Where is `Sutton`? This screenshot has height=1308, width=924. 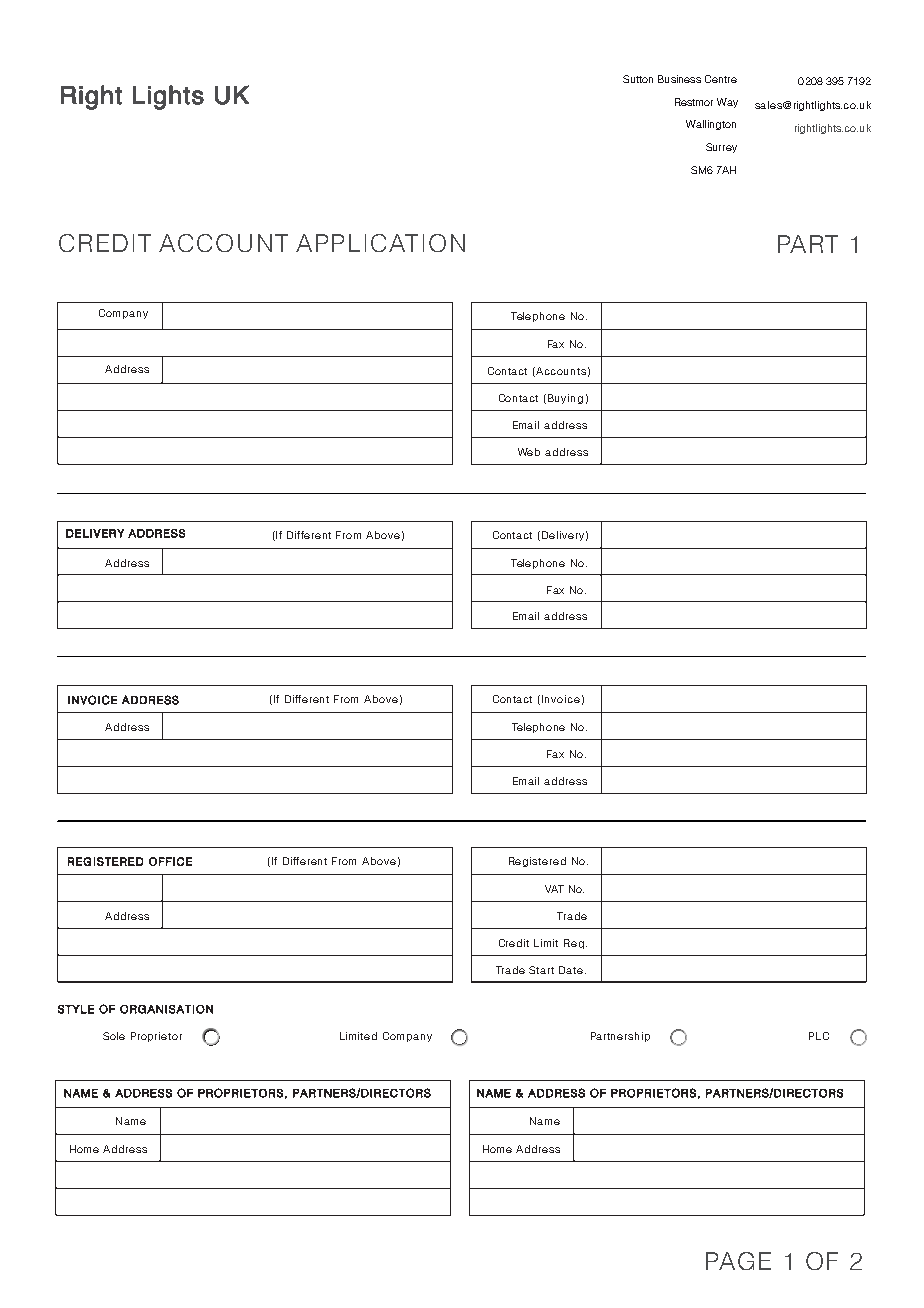 Sutton is located at coordinates (638, 79).
